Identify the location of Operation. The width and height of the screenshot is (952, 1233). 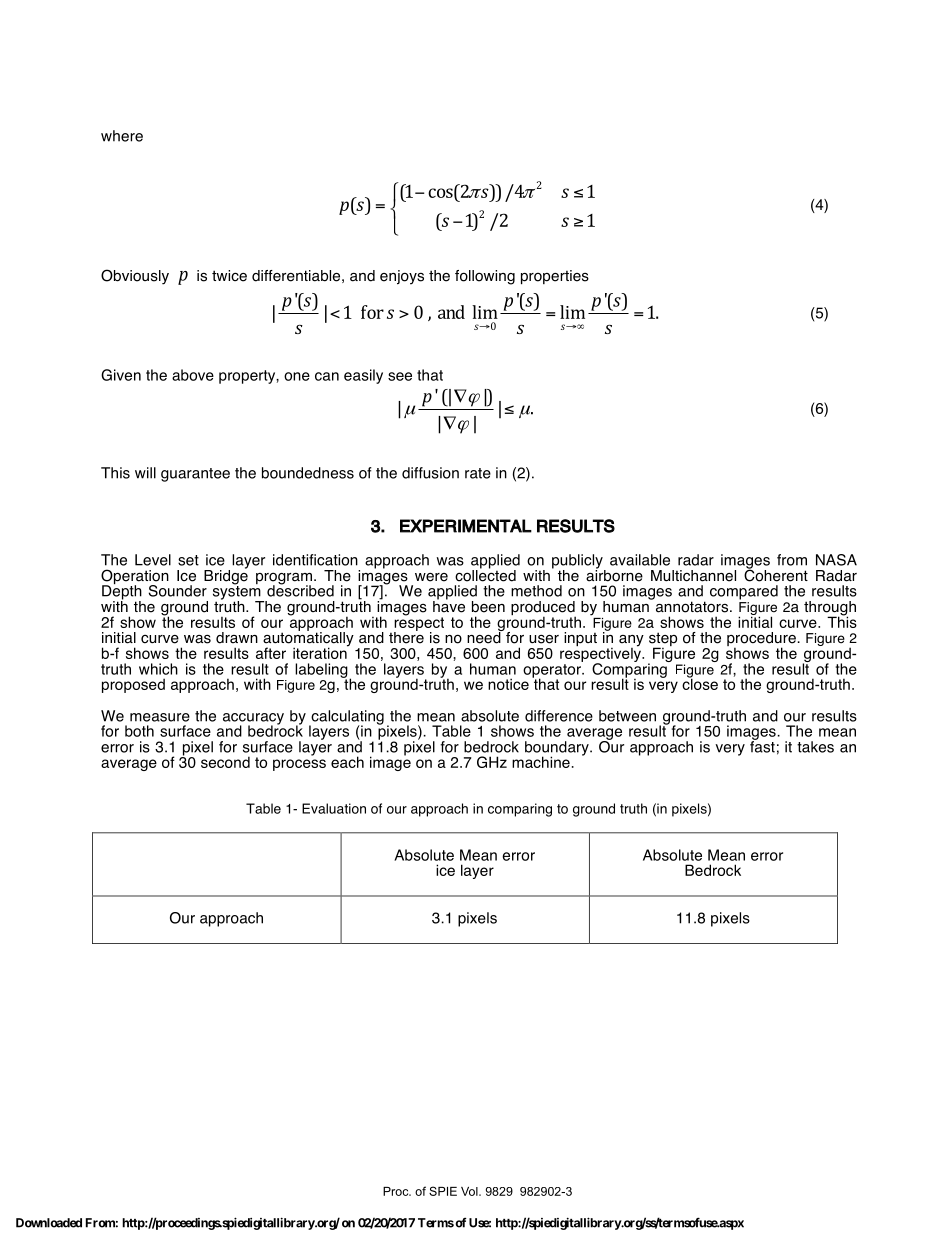
(135, 578).
